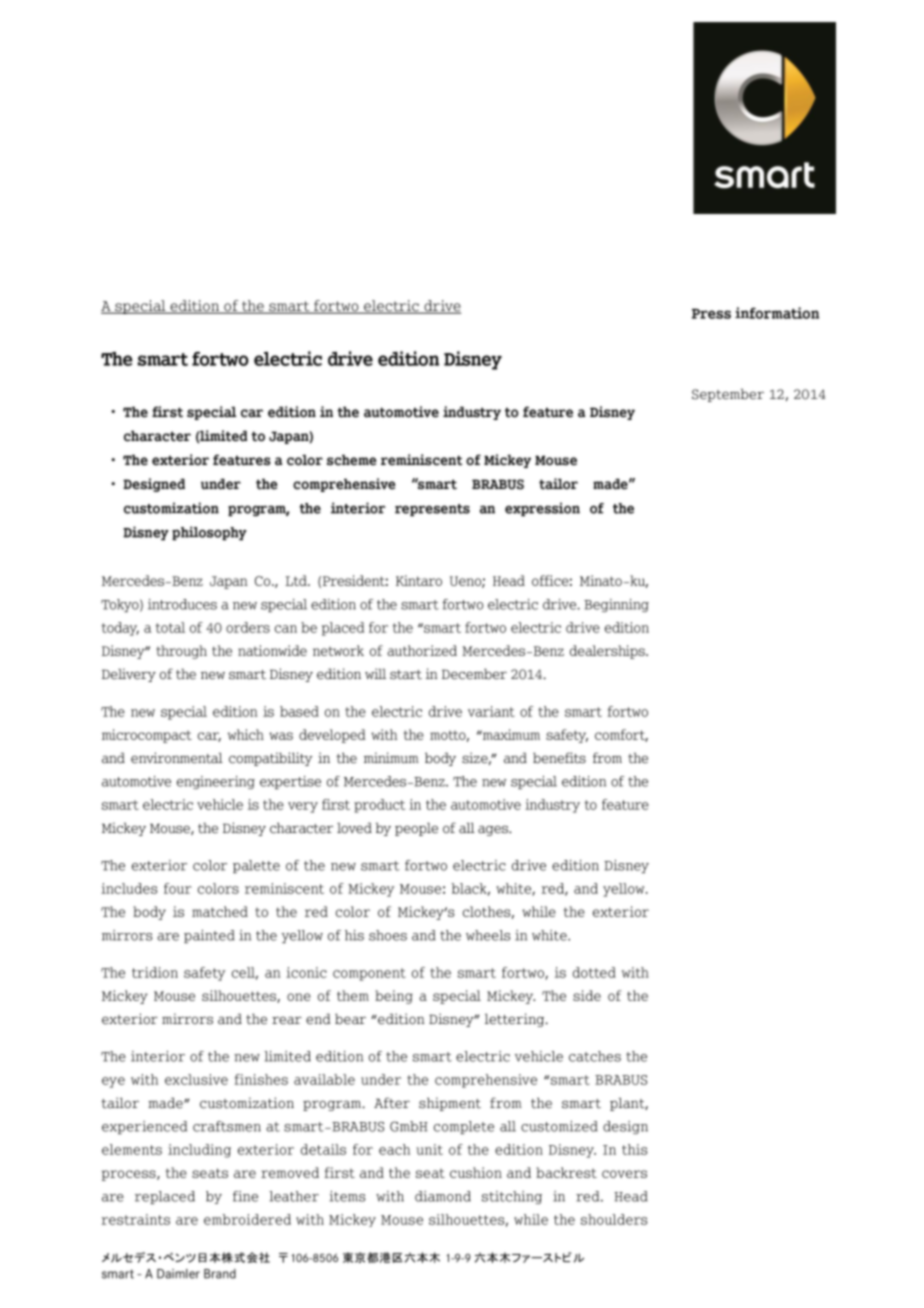 The image size is (924, 1308). I want to click on Brand, so click(220, 1274).
